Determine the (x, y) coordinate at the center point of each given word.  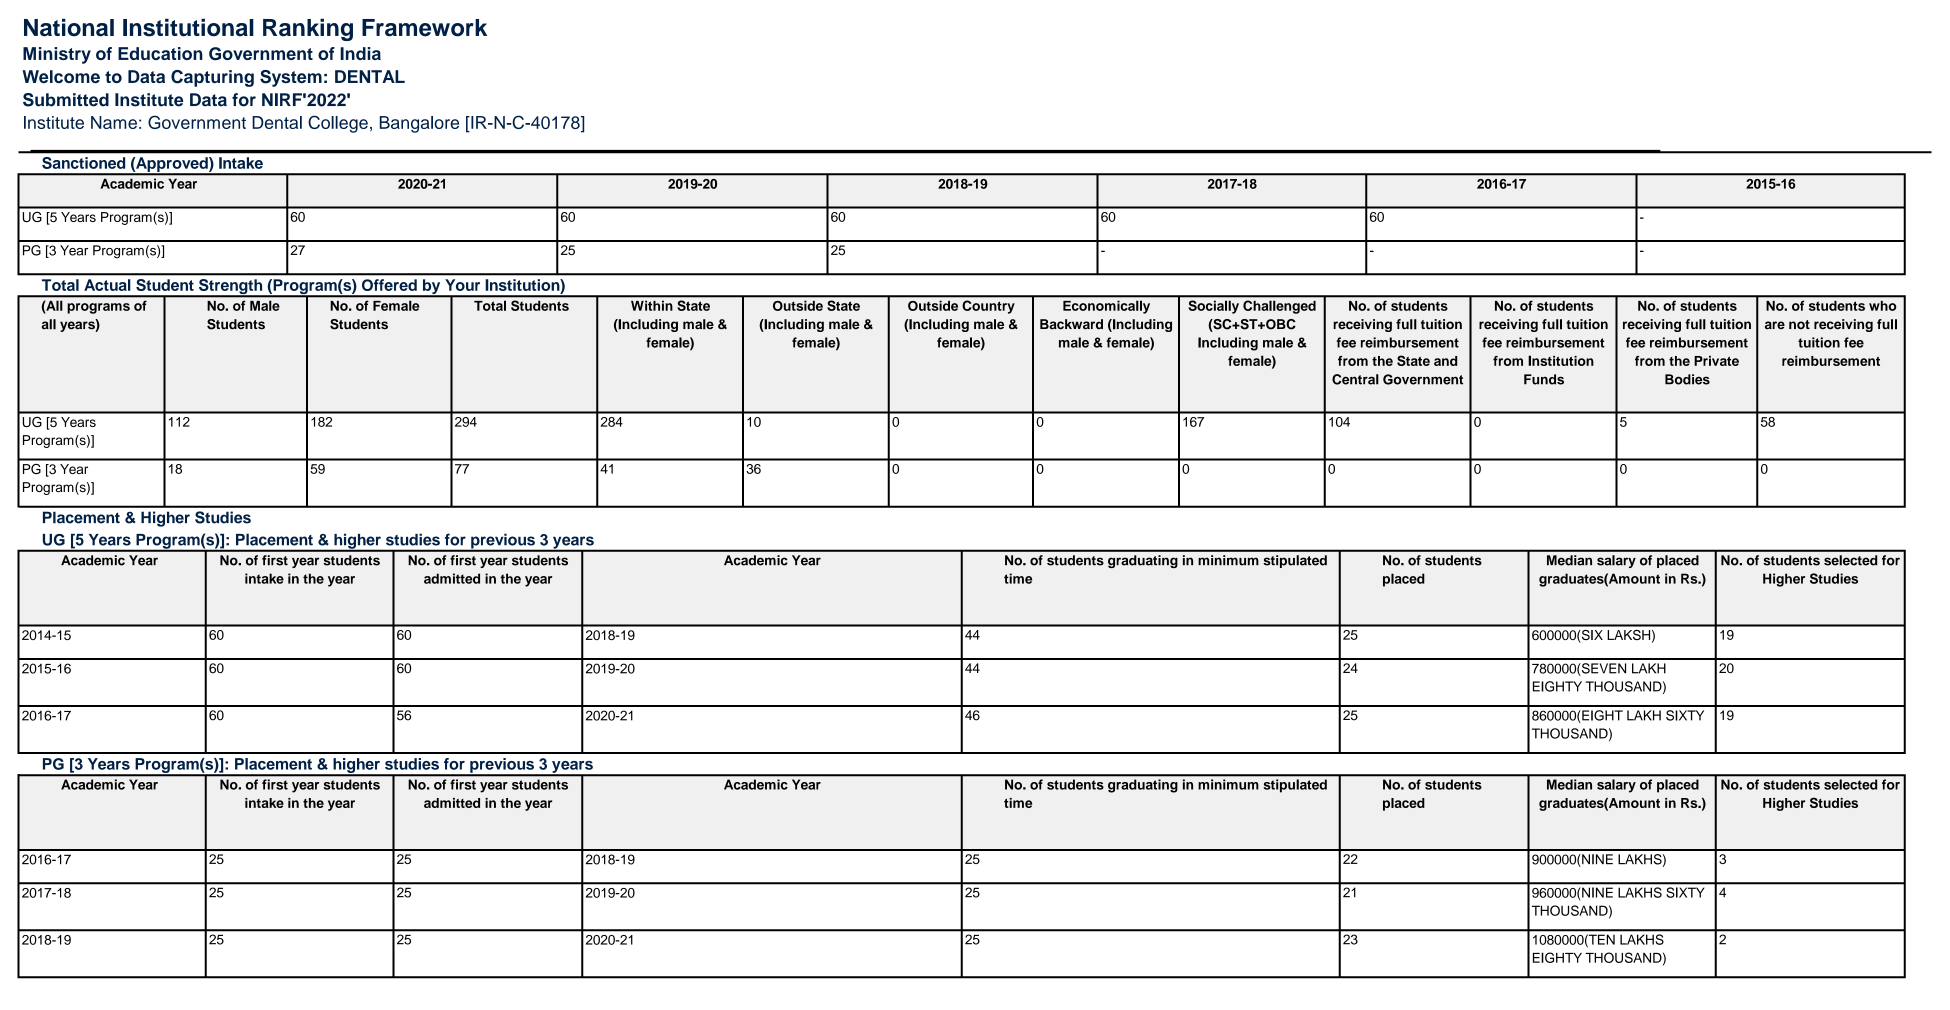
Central (1355, 379)
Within (651, 306)
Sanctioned (83, 163)
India (360, 53)
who (1882, 306)
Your (462, 285)
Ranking (308, 29)
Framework (424, 28)
